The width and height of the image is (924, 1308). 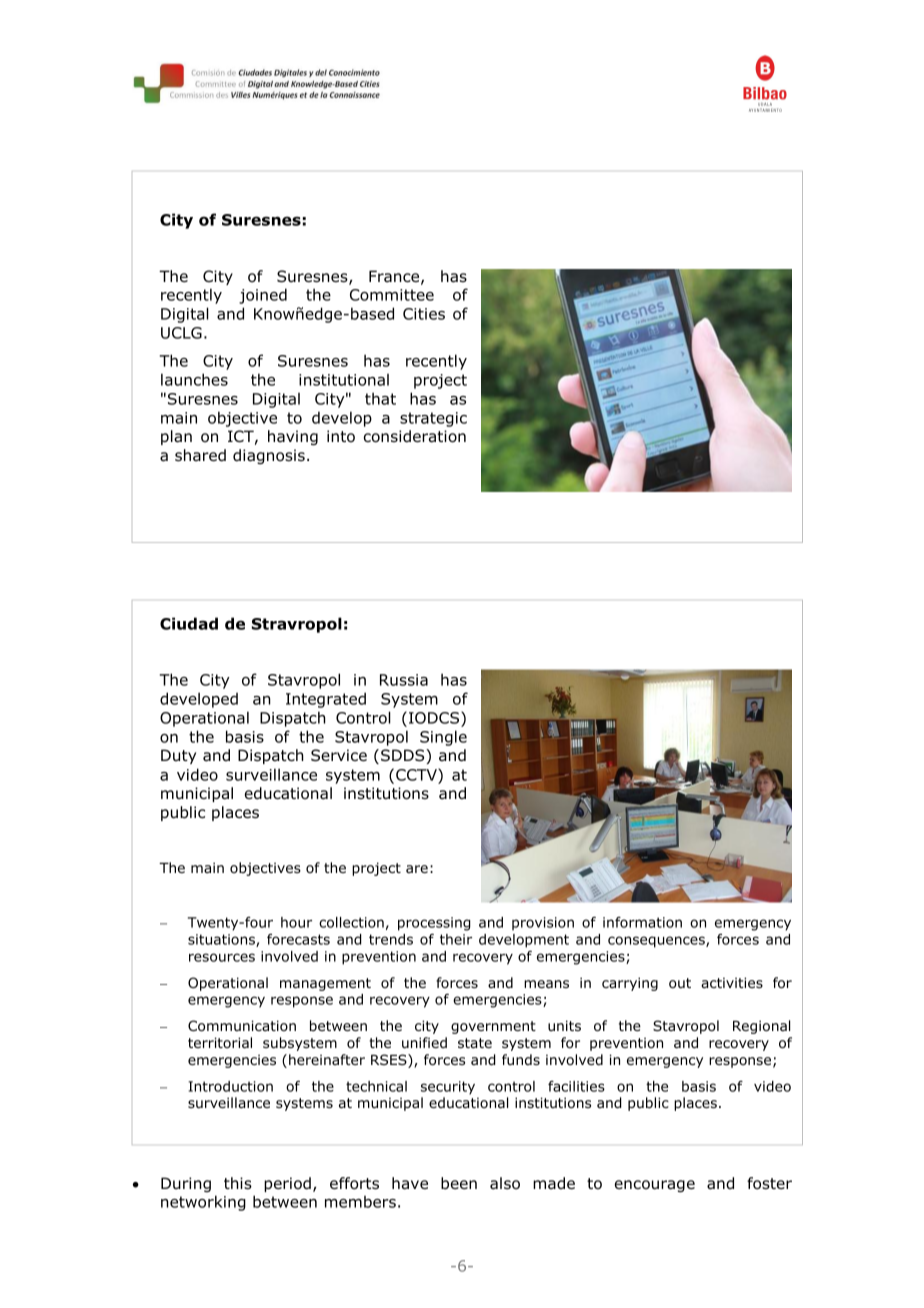 I want to click on consideration, so click(x=415, y=436).
